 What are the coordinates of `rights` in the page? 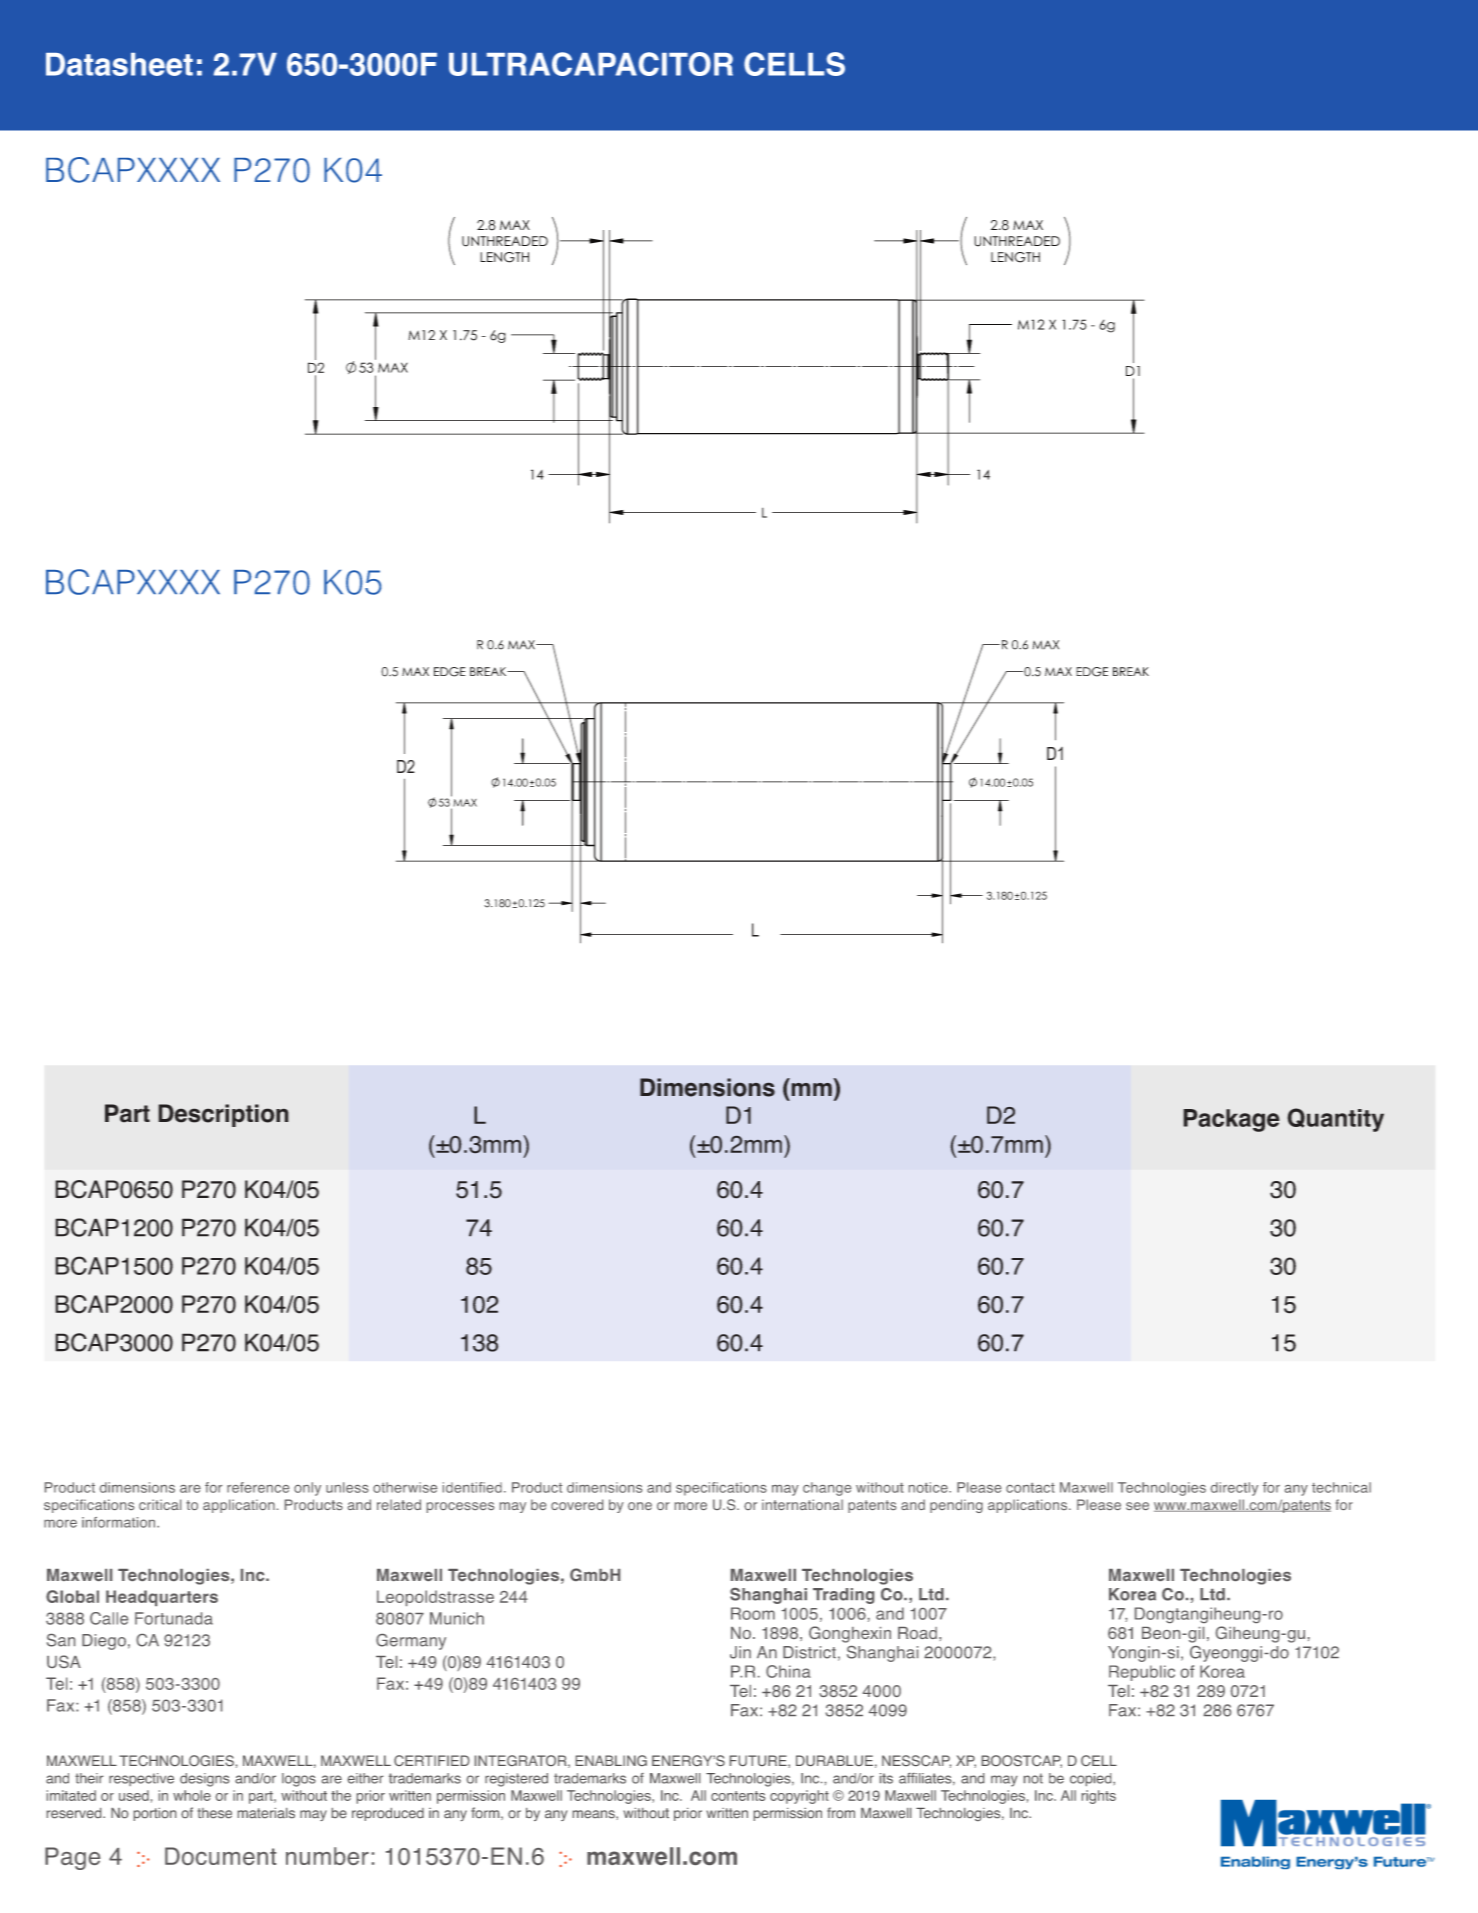 It's located at (1099, 1797).
